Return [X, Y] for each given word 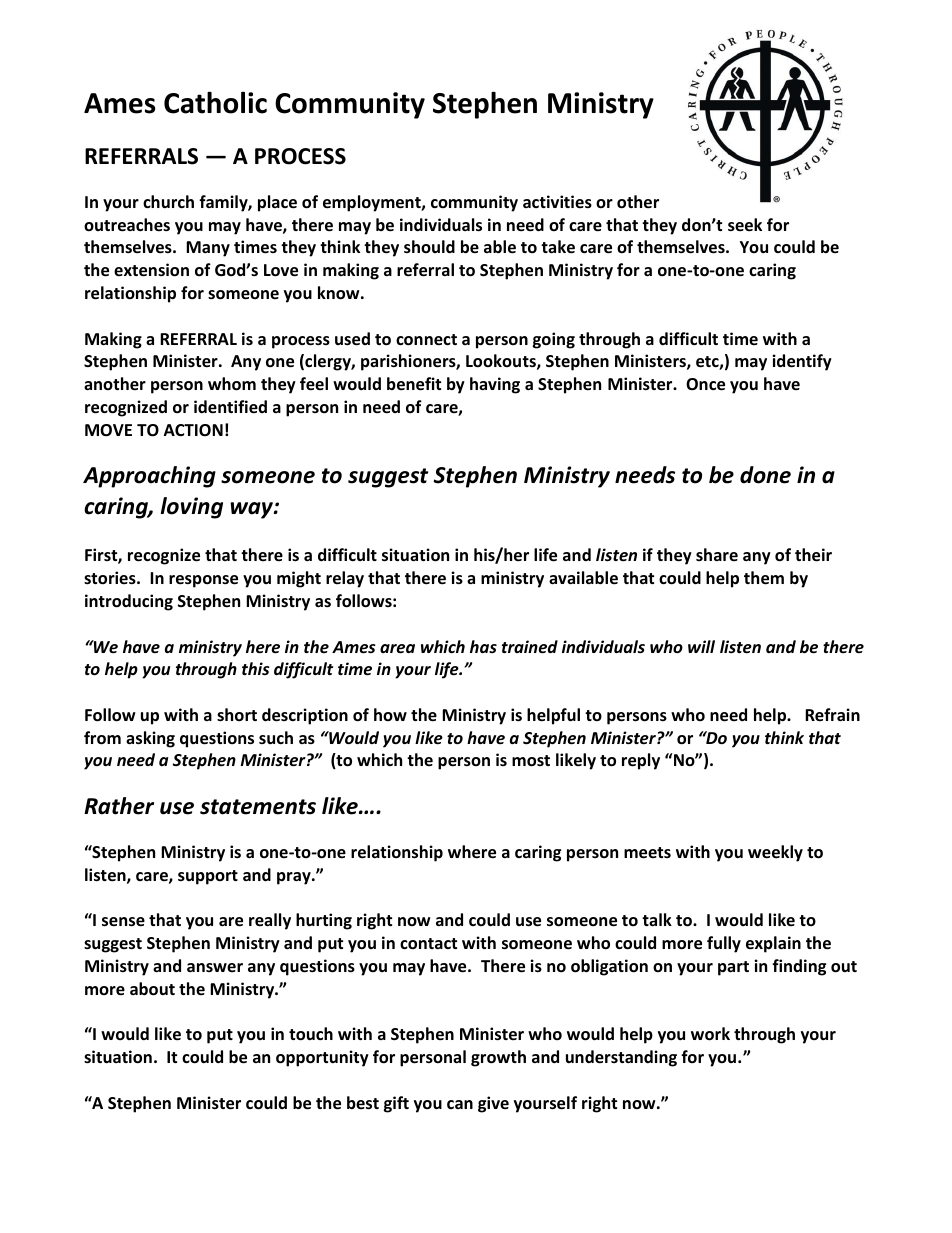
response [203, 581]
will [701, 646]
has [483, 646]
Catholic [215, 102]
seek [745, 225]
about [152, 989]
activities [557, 202]
